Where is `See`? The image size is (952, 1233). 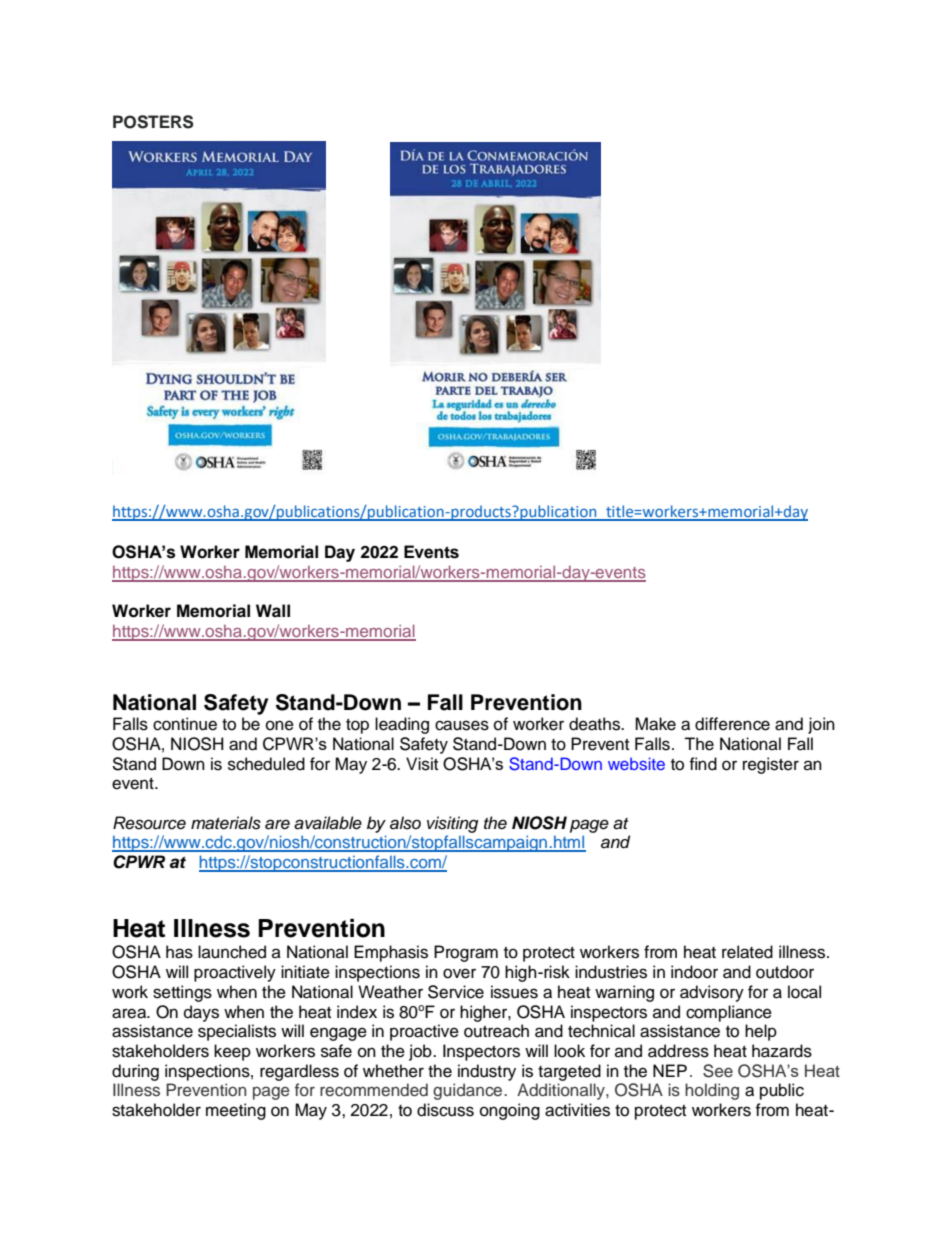
See is located at coordinates (718, 1071).
